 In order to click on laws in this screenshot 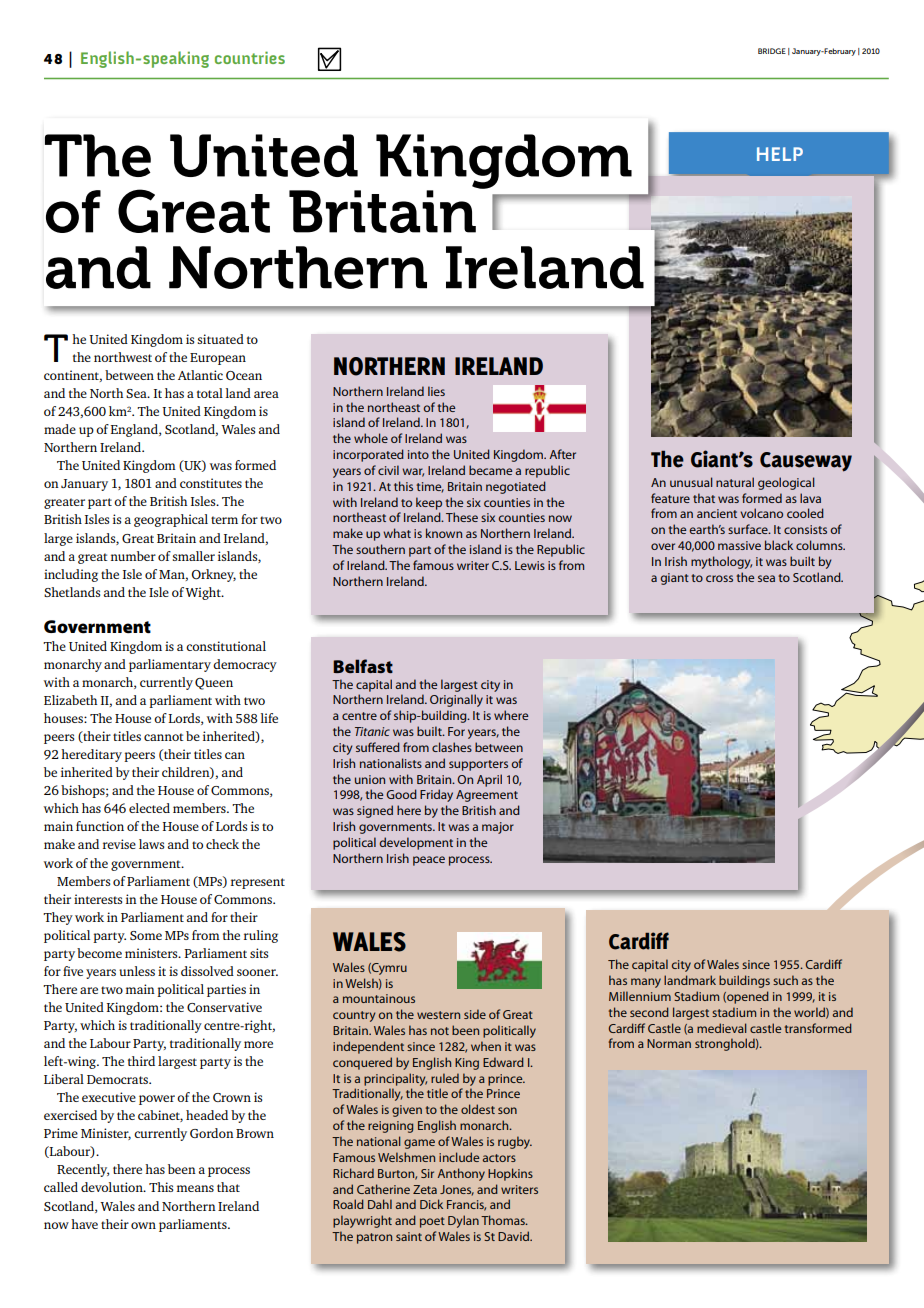, I will do `click(151, 844)`.
